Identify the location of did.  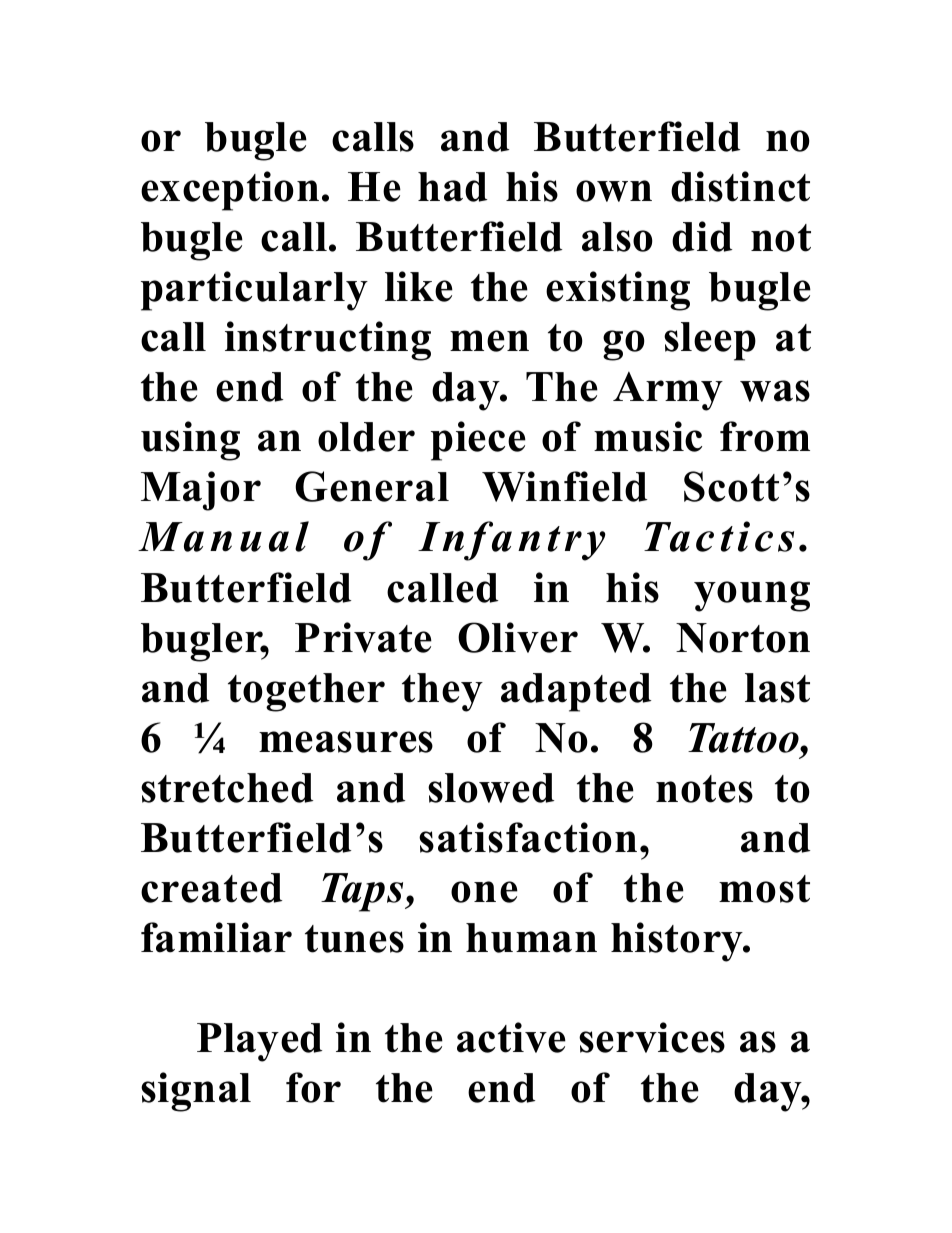
(702, 236).
